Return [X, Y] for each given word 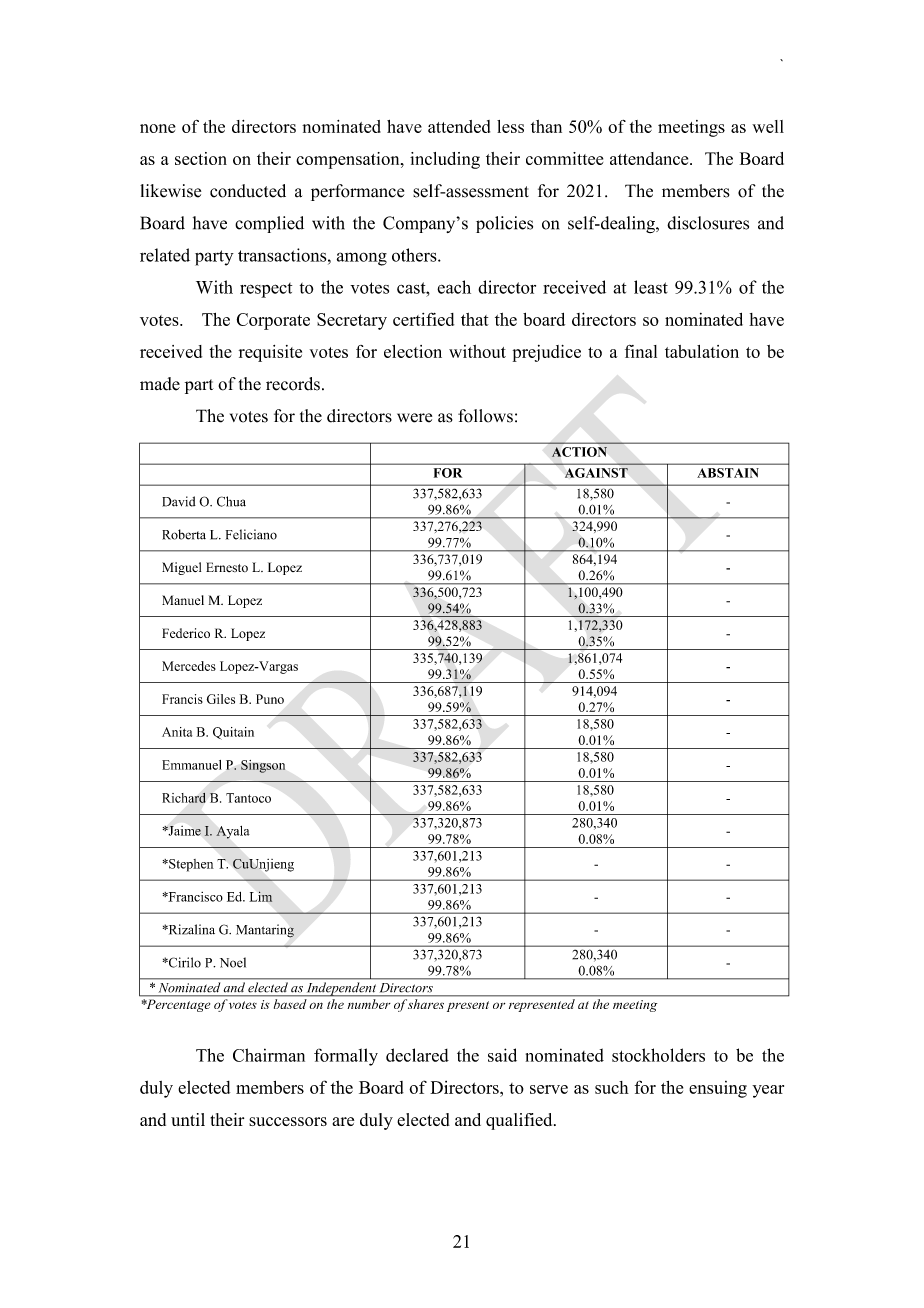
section [201, 158]
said [502, 1055]
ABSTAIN [728, 473]
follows [485, 416]
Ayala [233, 832]
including [445, 160]
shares [426, 1004]
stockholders [658, 1055]
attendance [650, 158]
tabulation [702, 351]
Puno [270, 699]
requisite [270, 353]
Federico [186, 633]
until [188, 1119]
